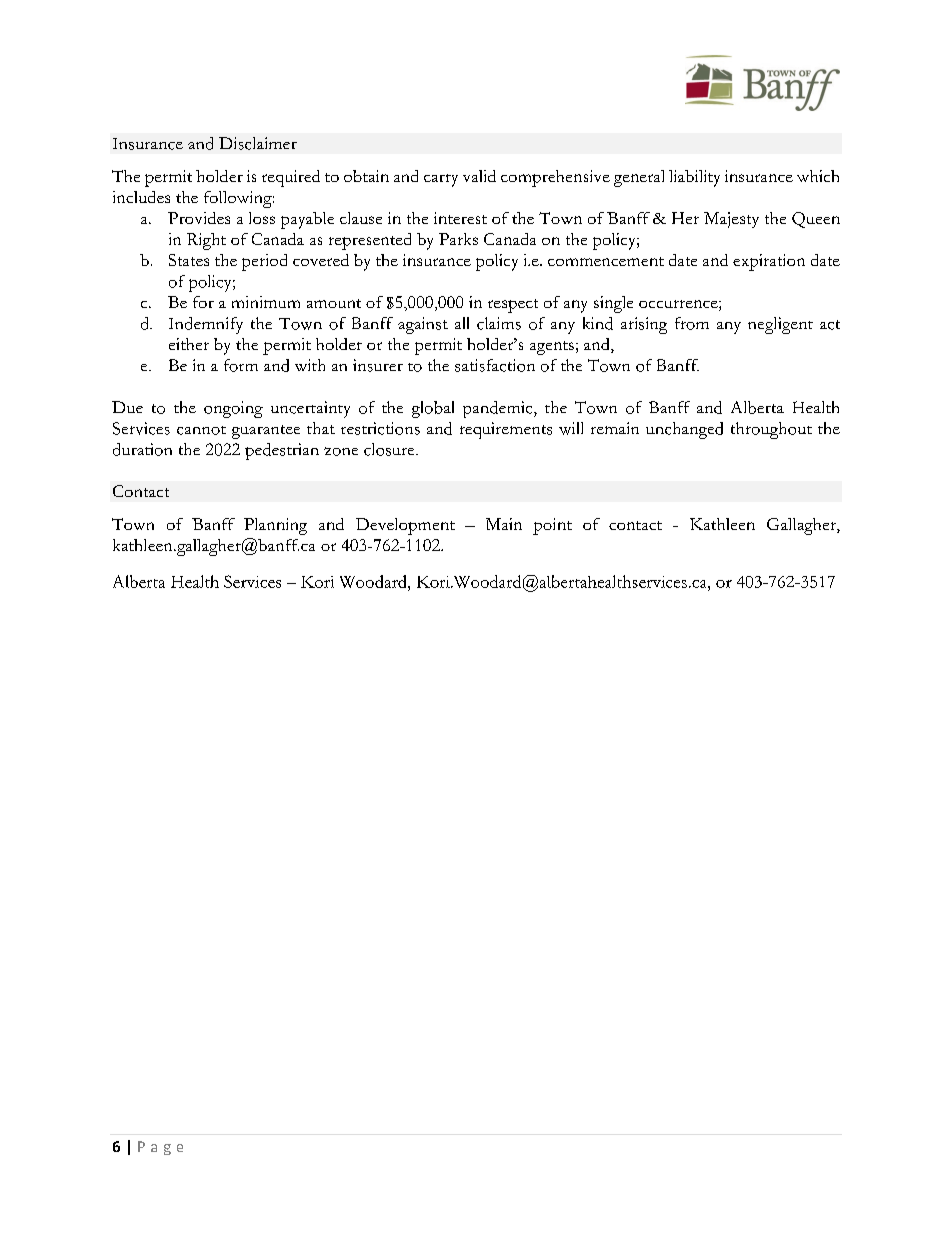  Describe the element at coordinates (405, 526) in the screenshot. I see `Development` at that location.
